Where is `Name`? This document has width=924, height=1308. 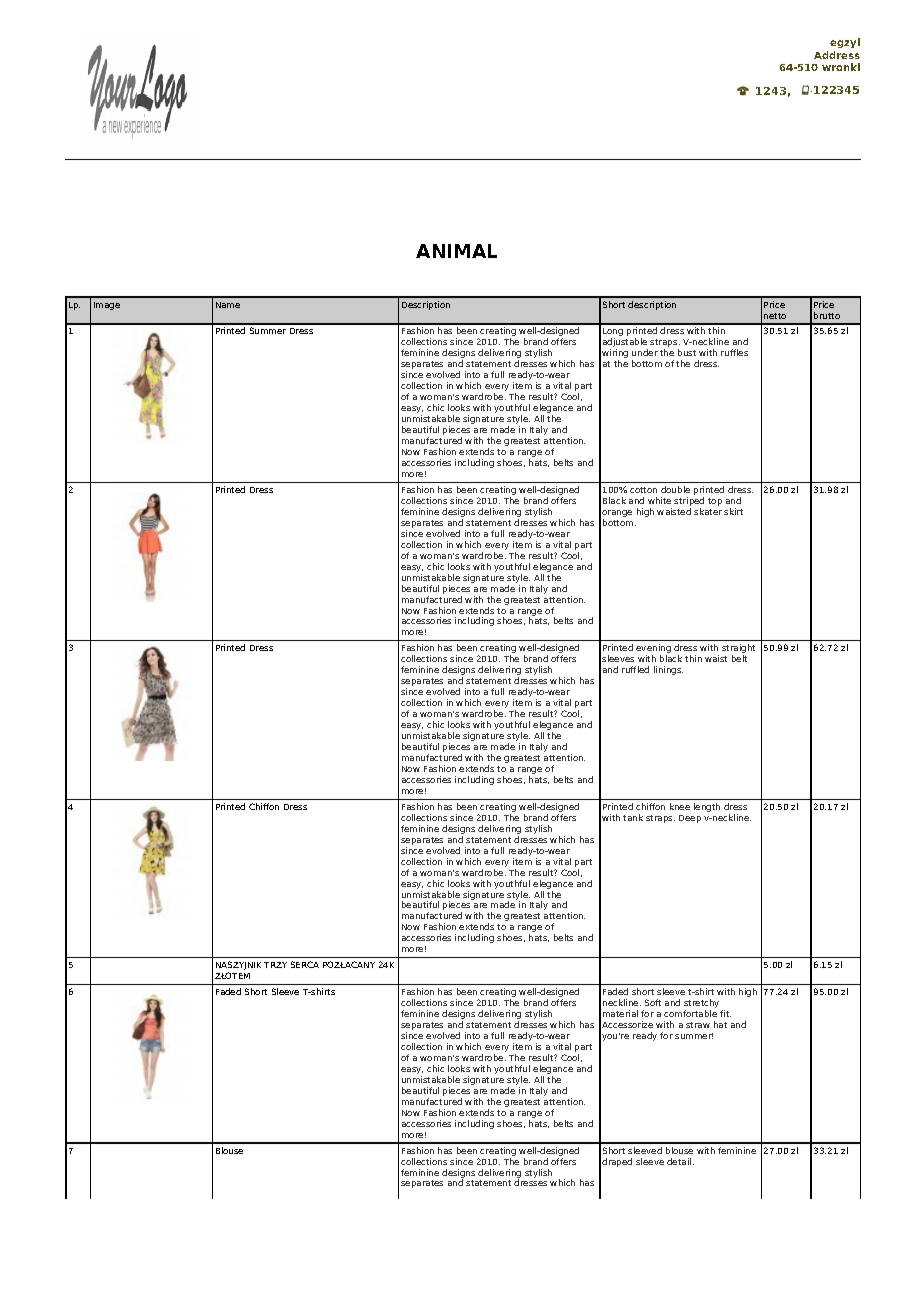 Name is located at coordinates (228, 305).
